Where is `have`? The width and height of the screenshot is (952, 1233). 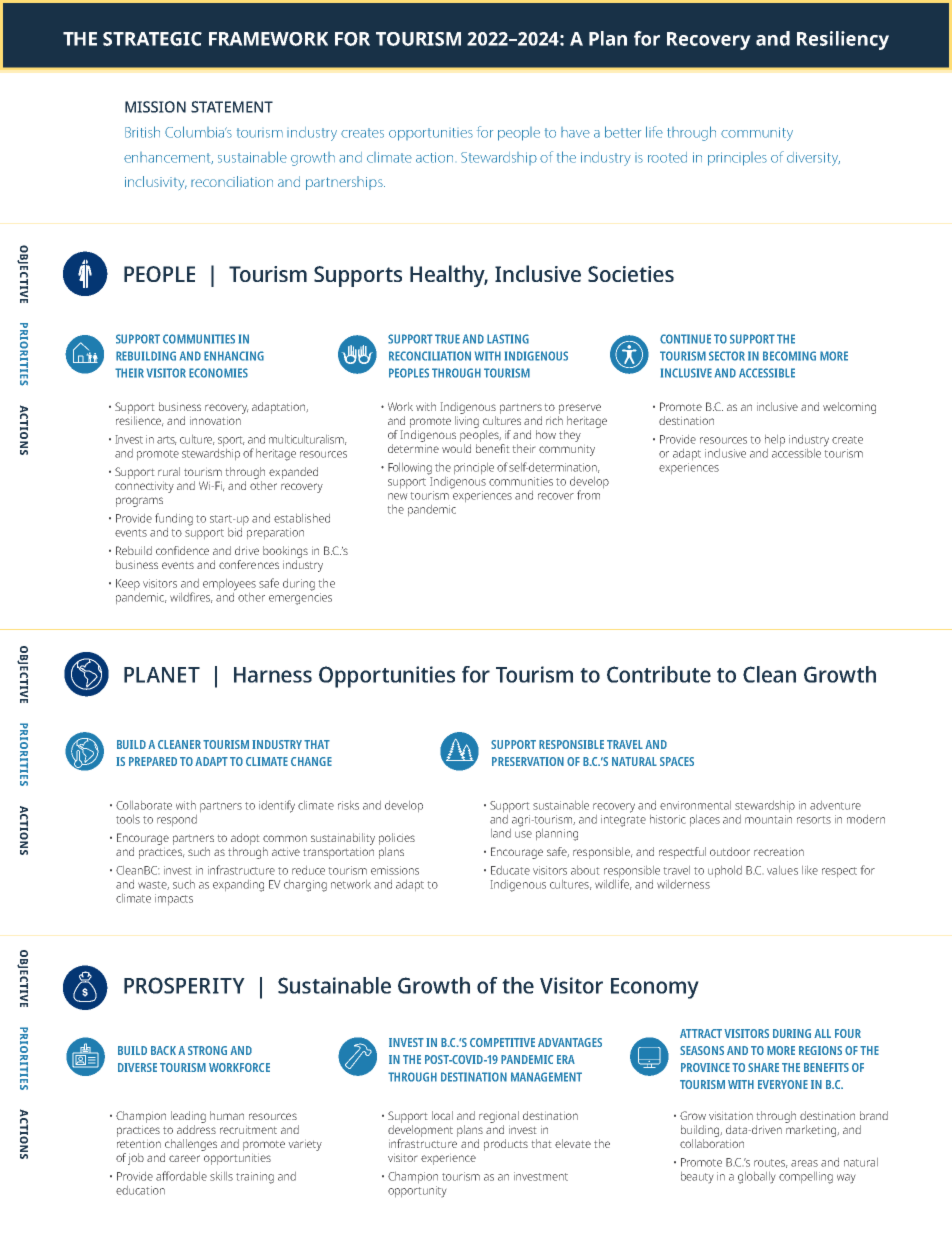
have is located at coordinates (575, 132).
